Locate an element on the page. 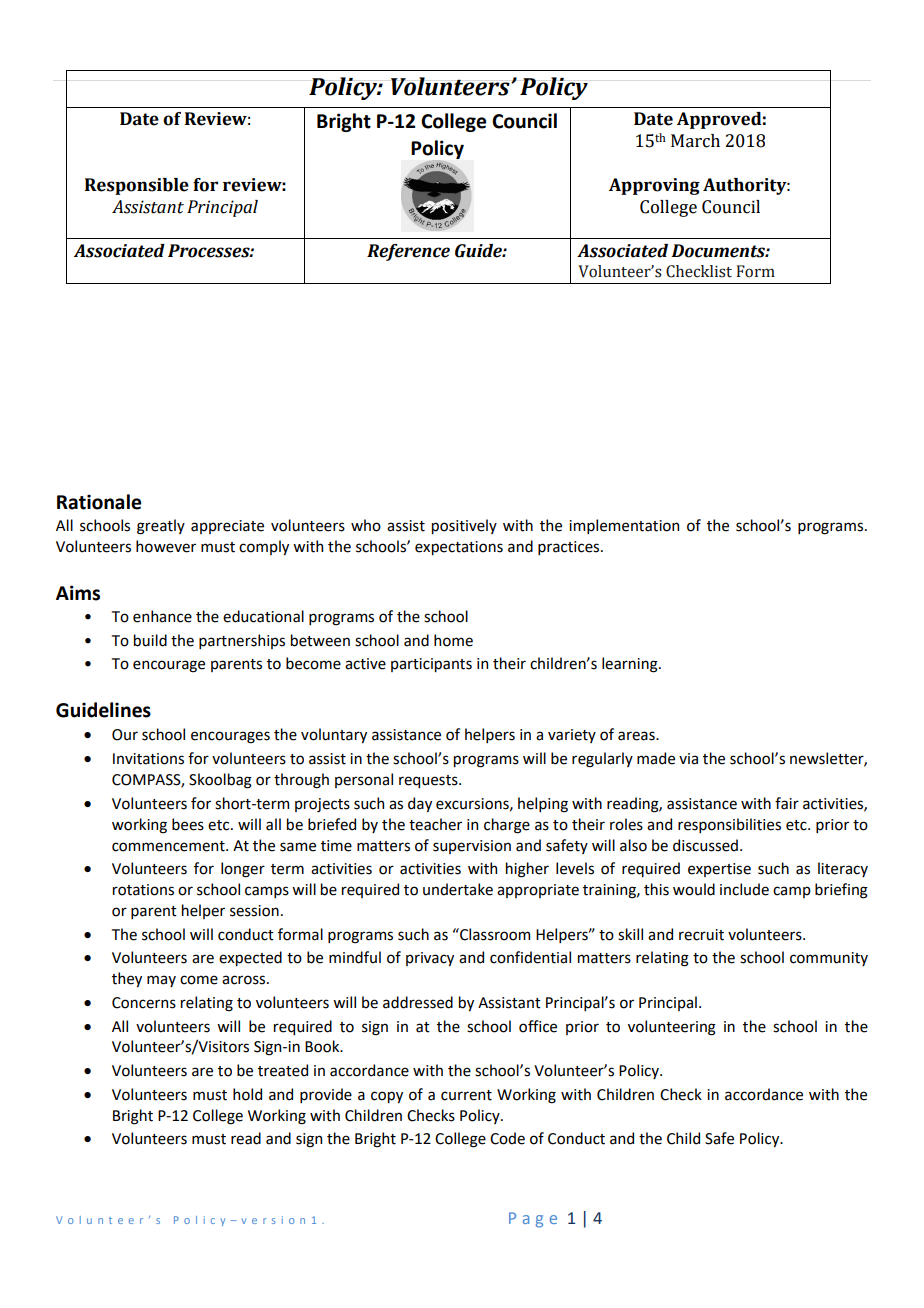 The height and width of the page is (1308, 924). build is located at coordinates (150, 640).
